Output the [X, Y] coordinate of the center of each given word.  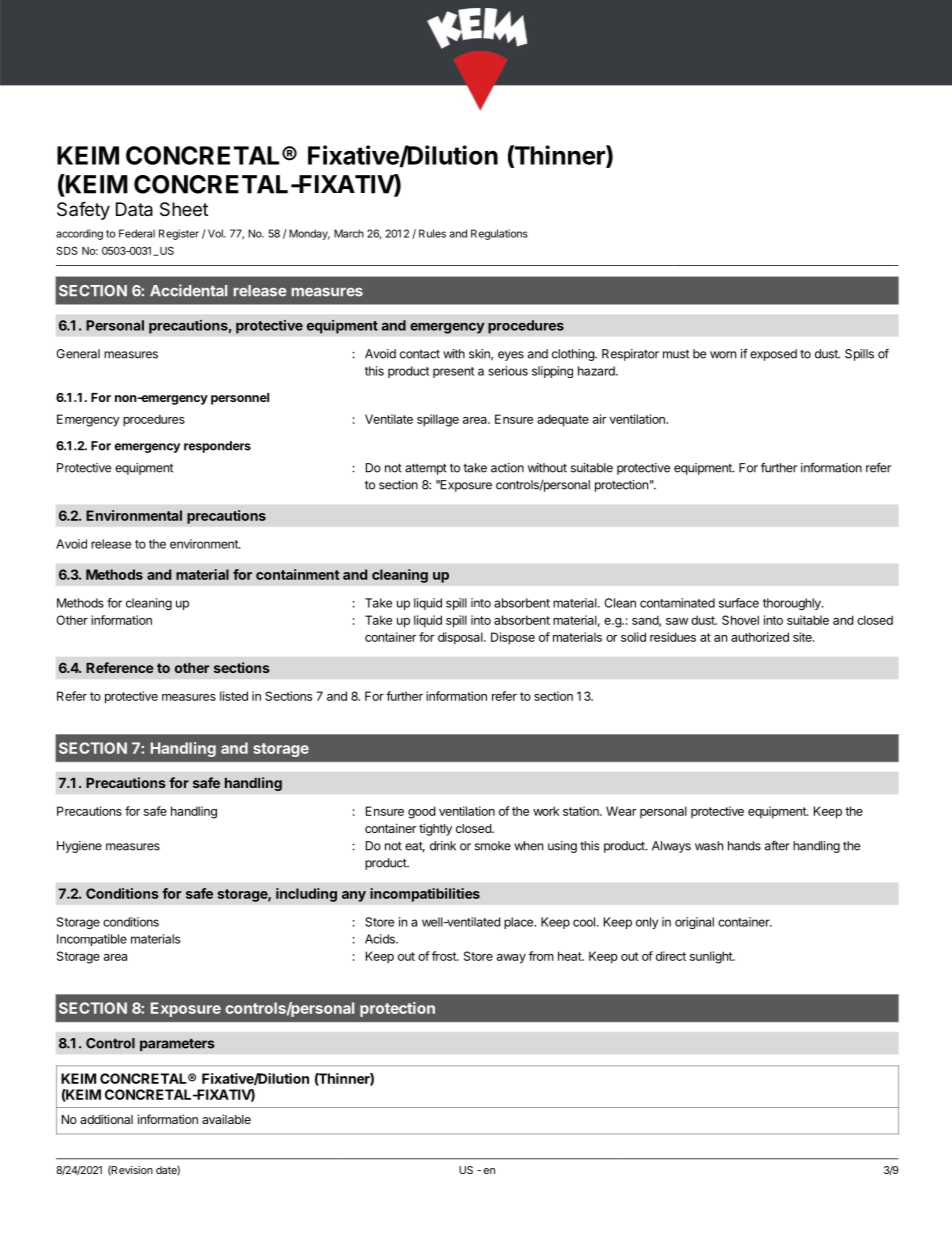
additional [106, 1119]
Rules [432, 233]
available [226, 1119]
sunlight [712, 957]
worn [723, 355]
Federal [137, 233]
